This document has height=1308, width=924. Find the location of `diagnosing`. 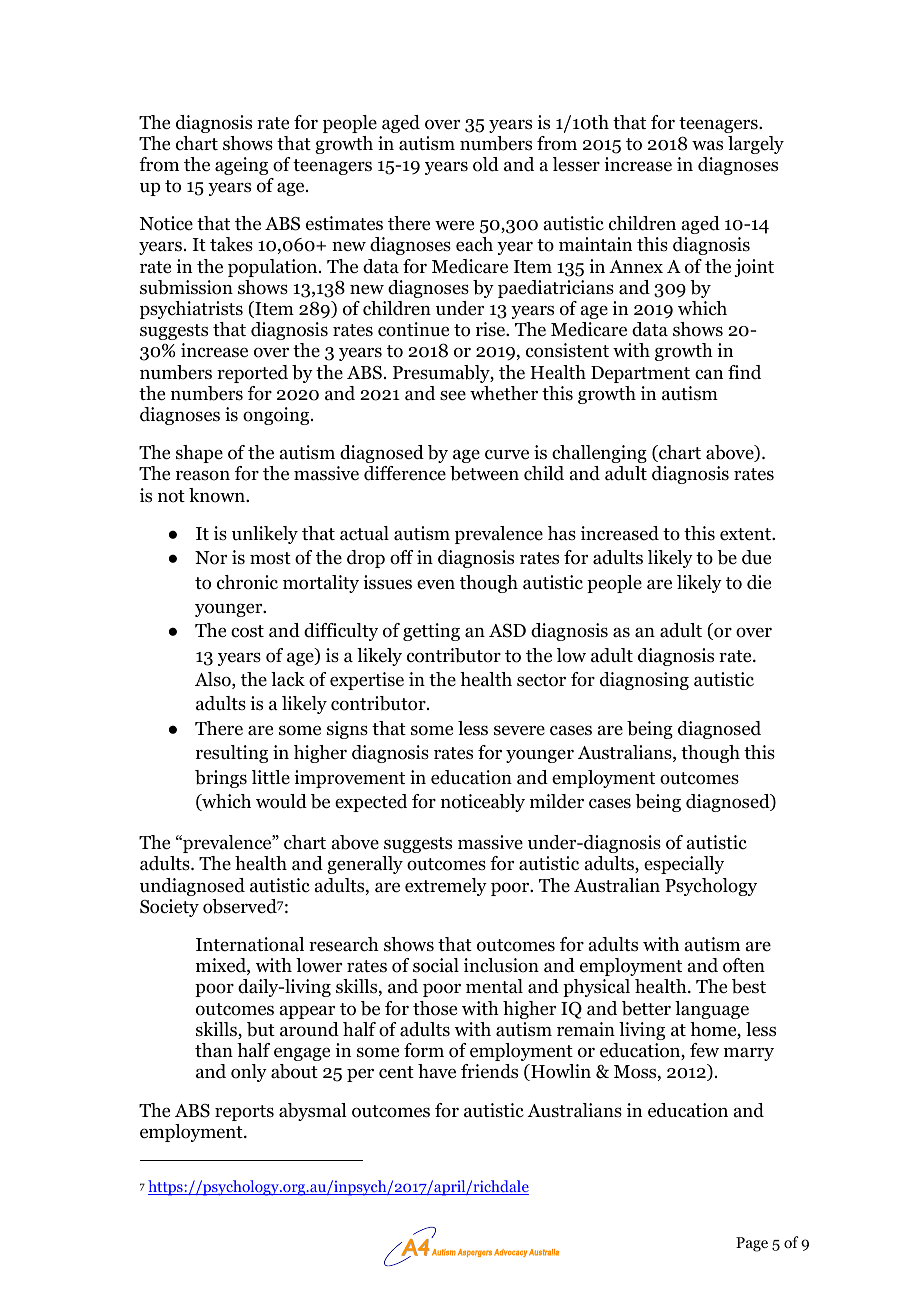

diagnosing is located at coordinates (644, 681).
